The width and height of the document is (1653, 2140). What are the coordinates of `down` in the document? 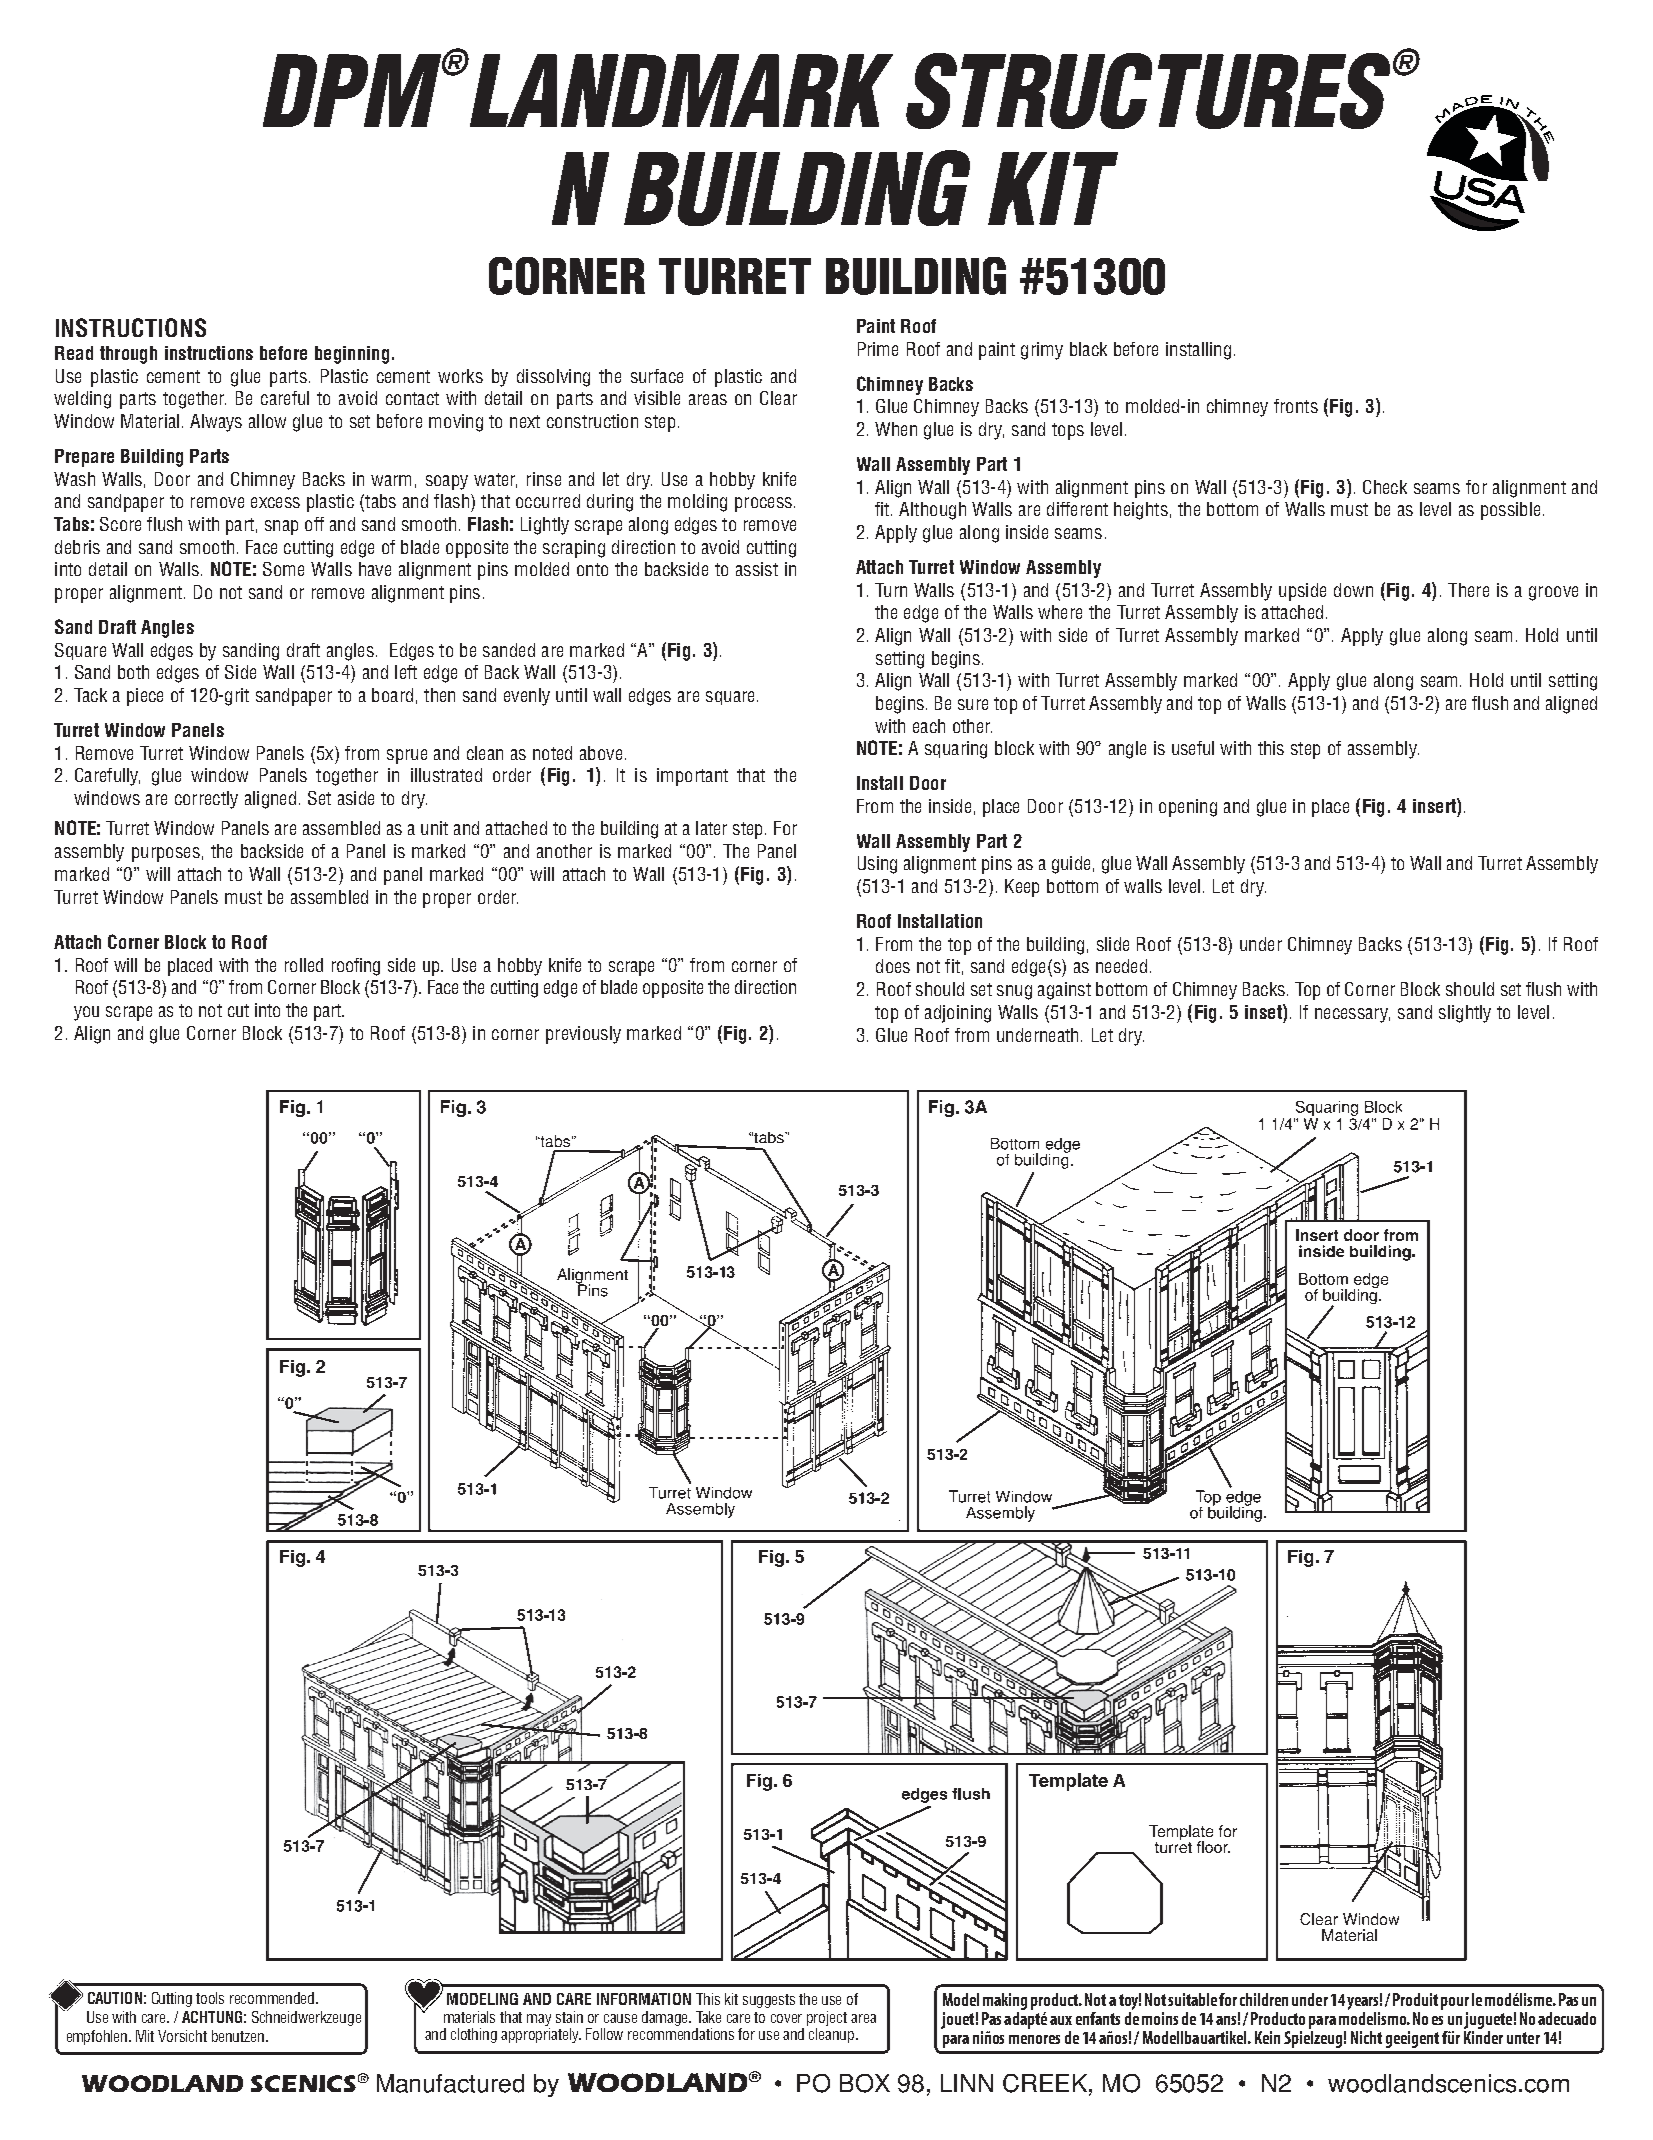 It's located at (1353, 590).
